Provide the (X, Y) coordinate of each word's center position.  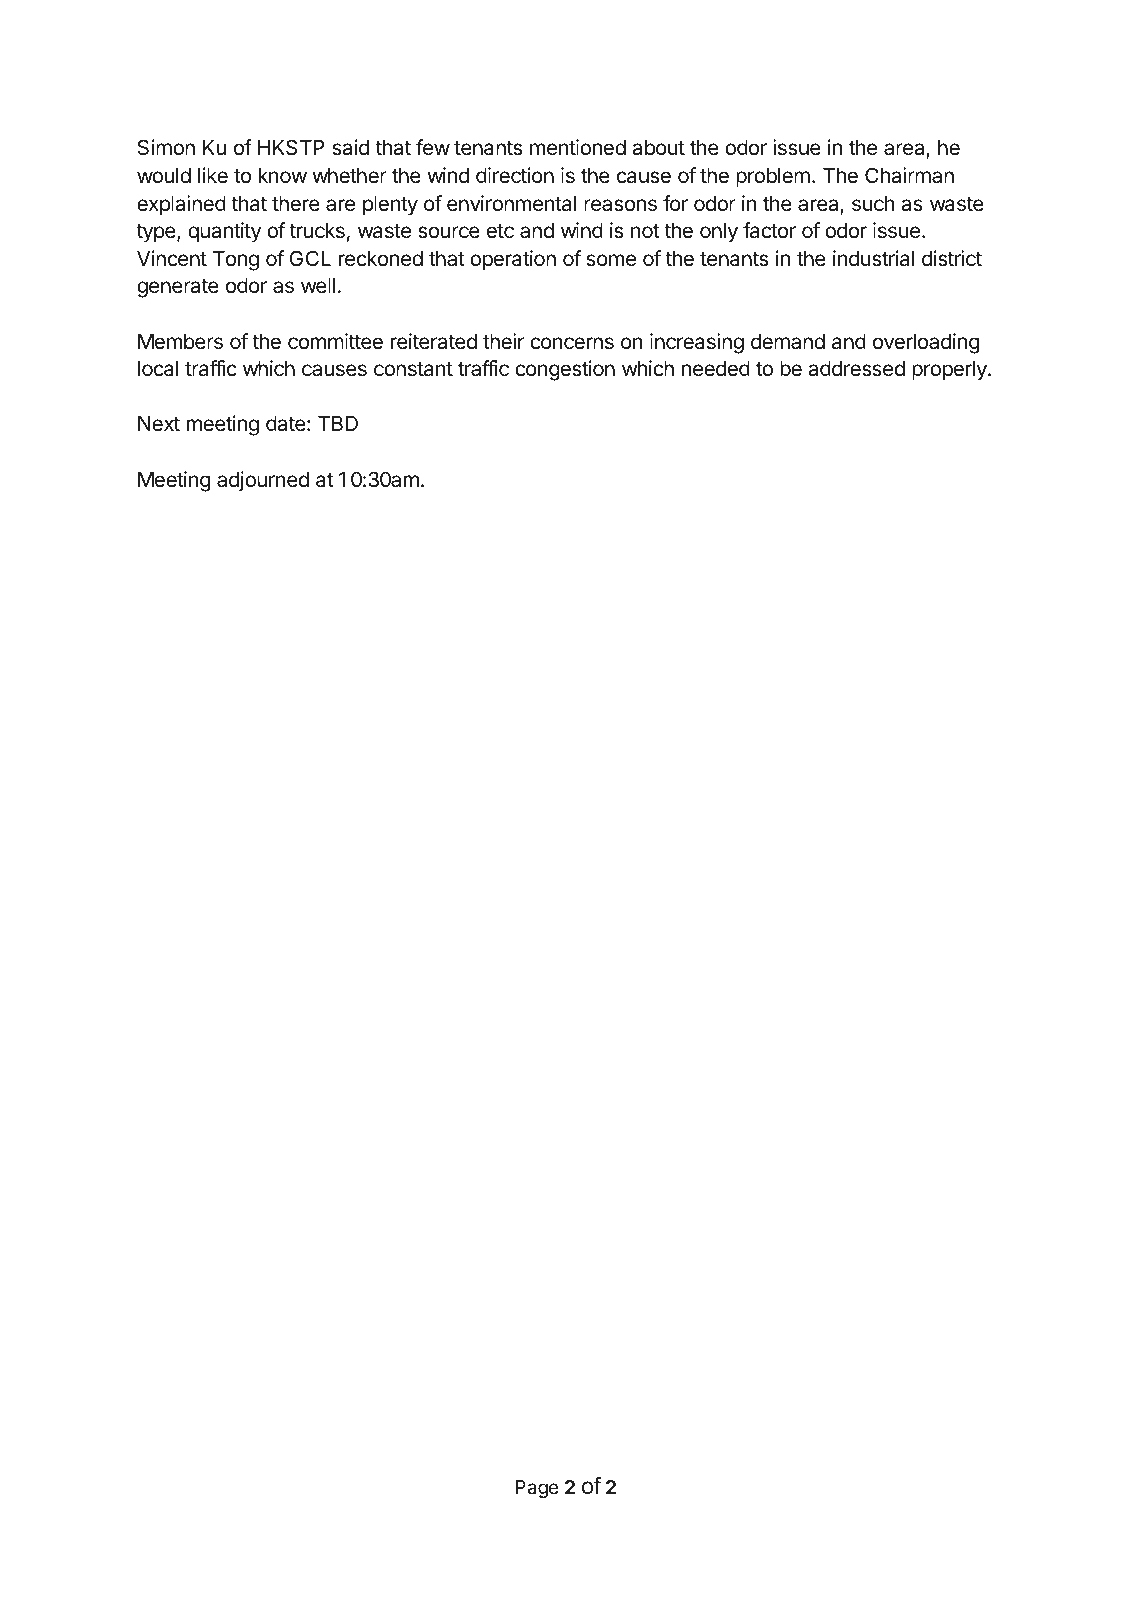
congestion (565, 370)
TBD (338, 423)
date (287, 424)
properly (950, 371)
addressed (856, 369)
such (873, 204)
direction (515, 175)
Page (537, 1489)
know (283, 176)
